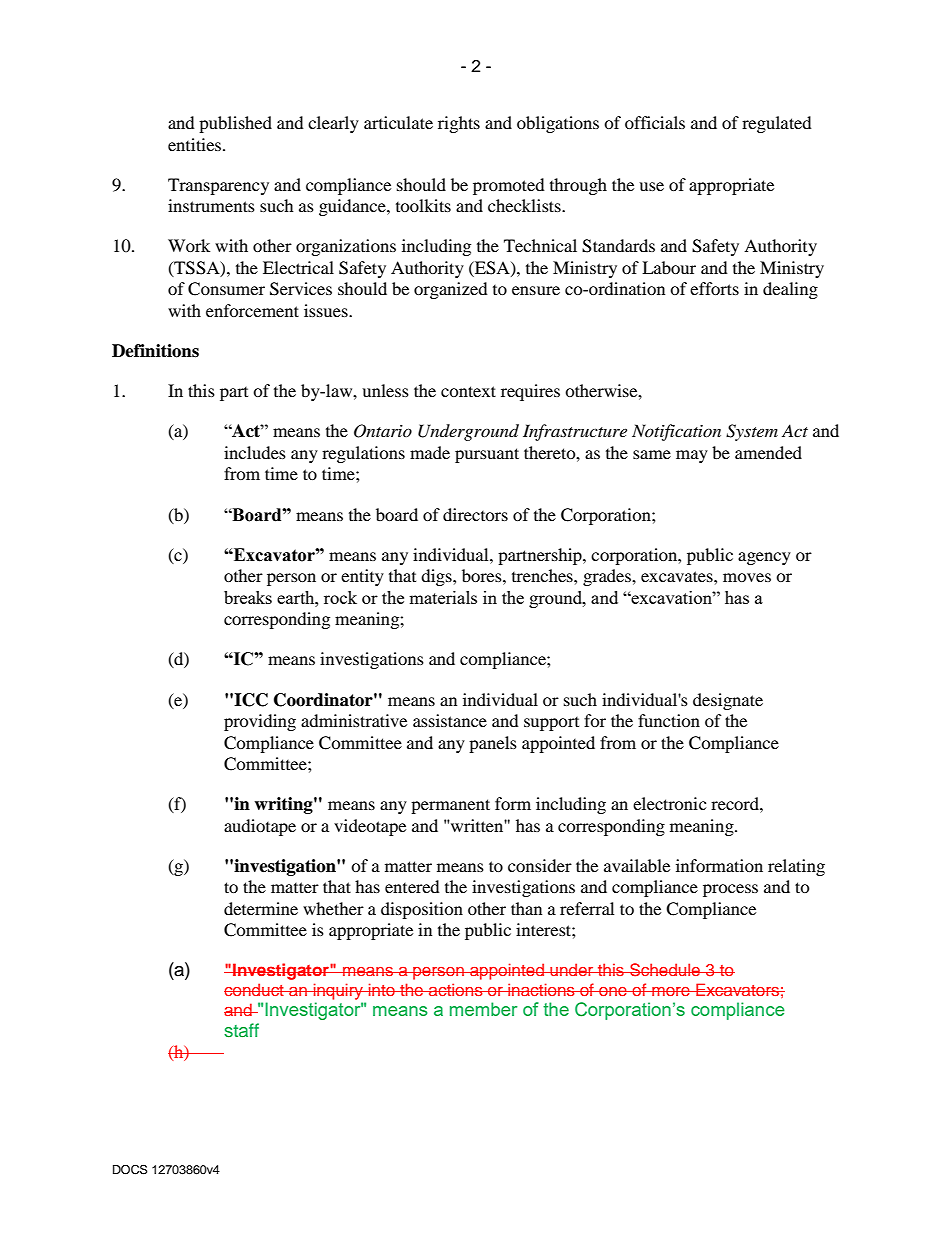 The width and height of the document is (952, 1233). Describe the element at coordinates (692, 456) in the document. I see `may` at that location.
